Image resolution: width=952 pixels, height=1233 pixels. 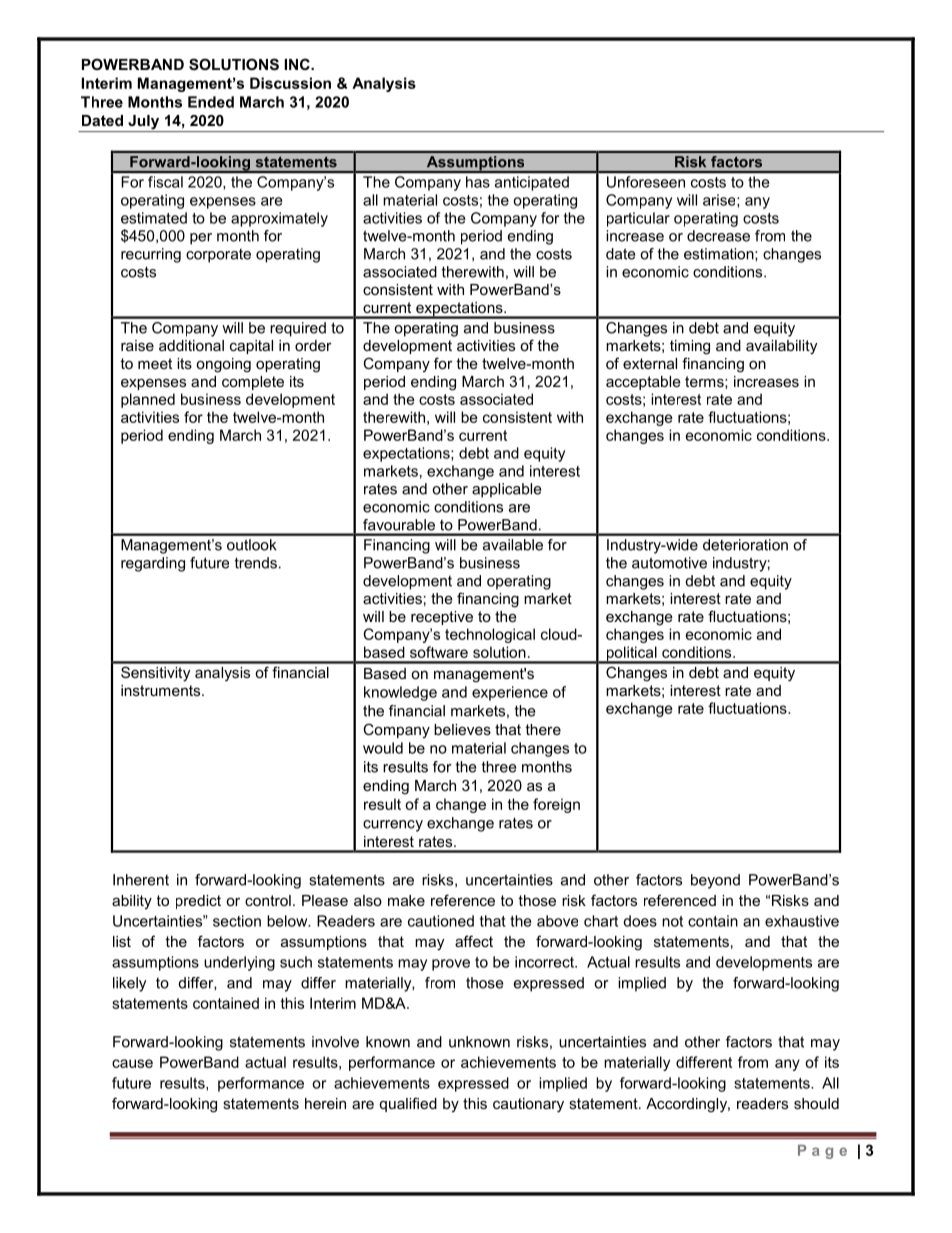 What do you see at coordinates (646, 182) in the screenshot?
I see `Unforeseen` at bounding box center [646, 182].
